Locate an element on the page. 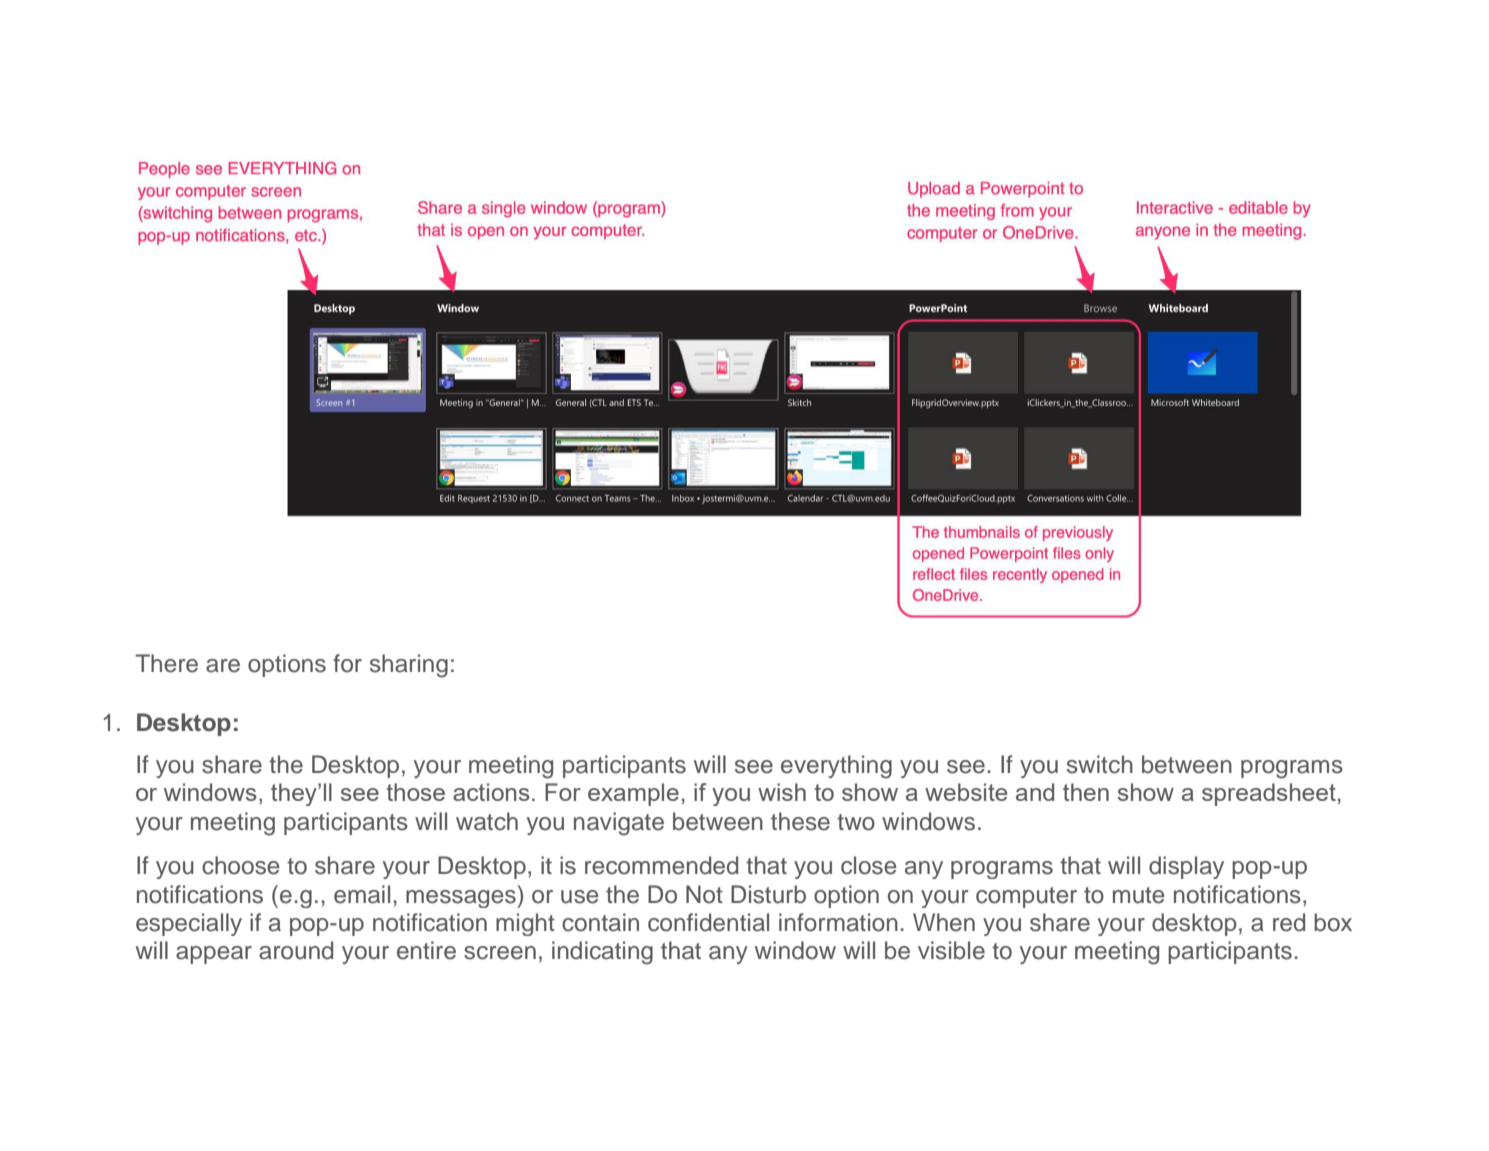  those is located at coordinates (415, 792).
